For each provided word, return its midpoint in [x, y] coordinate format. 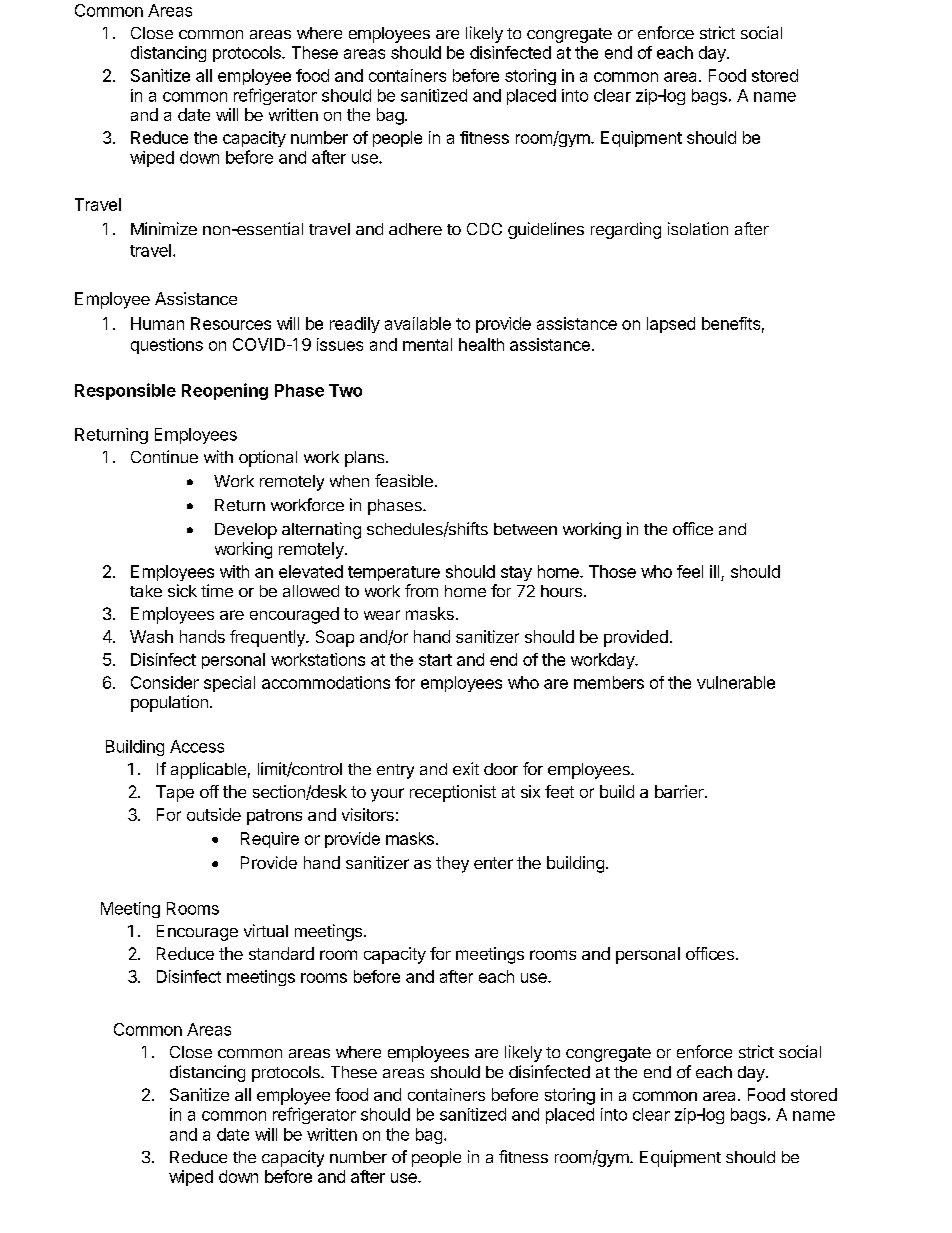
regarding [626, 230]
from [421, 590]
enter [493, 863]
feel [690, 571]
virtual [266, 930]
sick [182, 590]
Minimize [164, 228]
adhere [415, 229]
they [452, 864]
